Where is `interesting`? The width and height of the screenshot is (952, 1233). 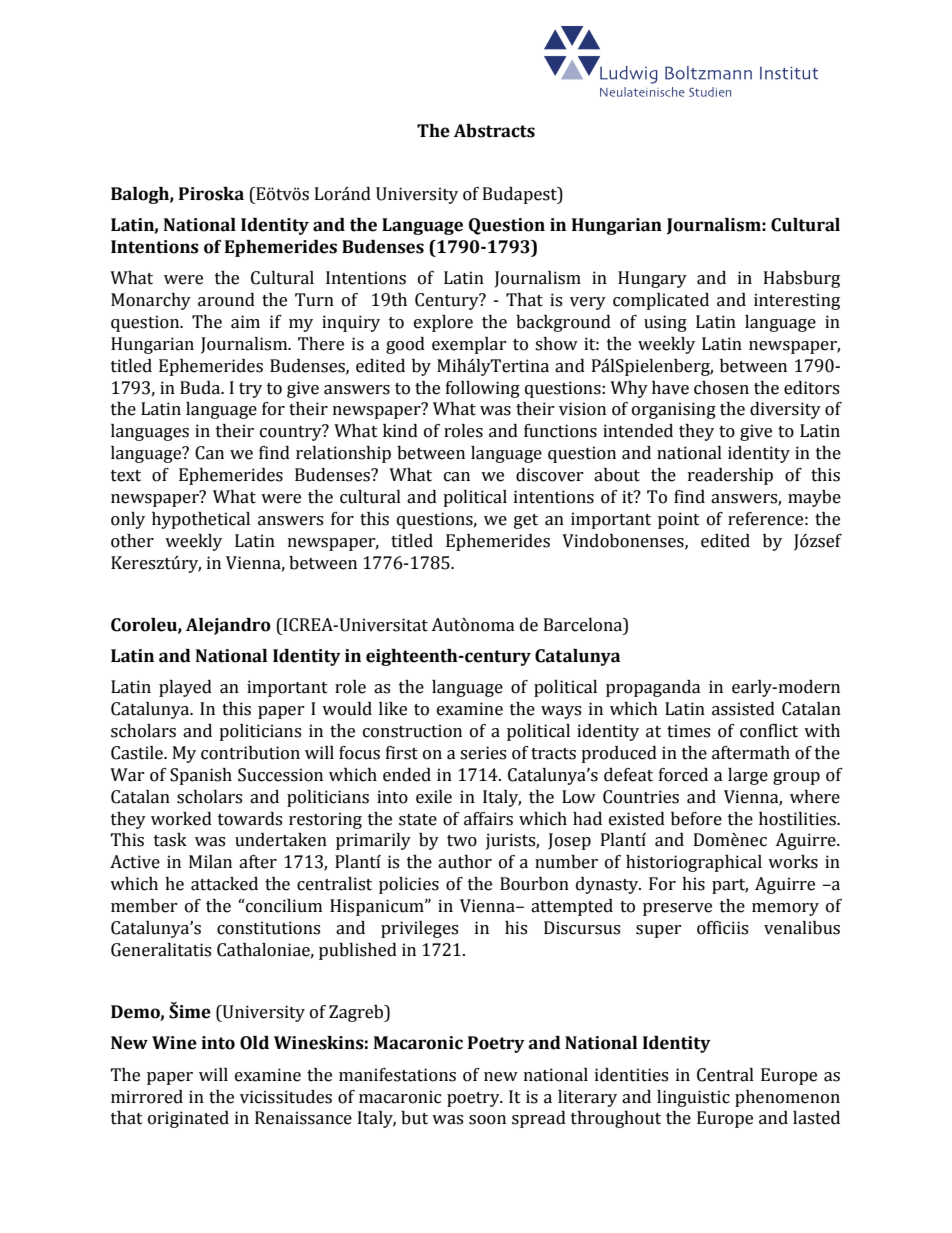 interesting is located at coordinates (797, 301).
